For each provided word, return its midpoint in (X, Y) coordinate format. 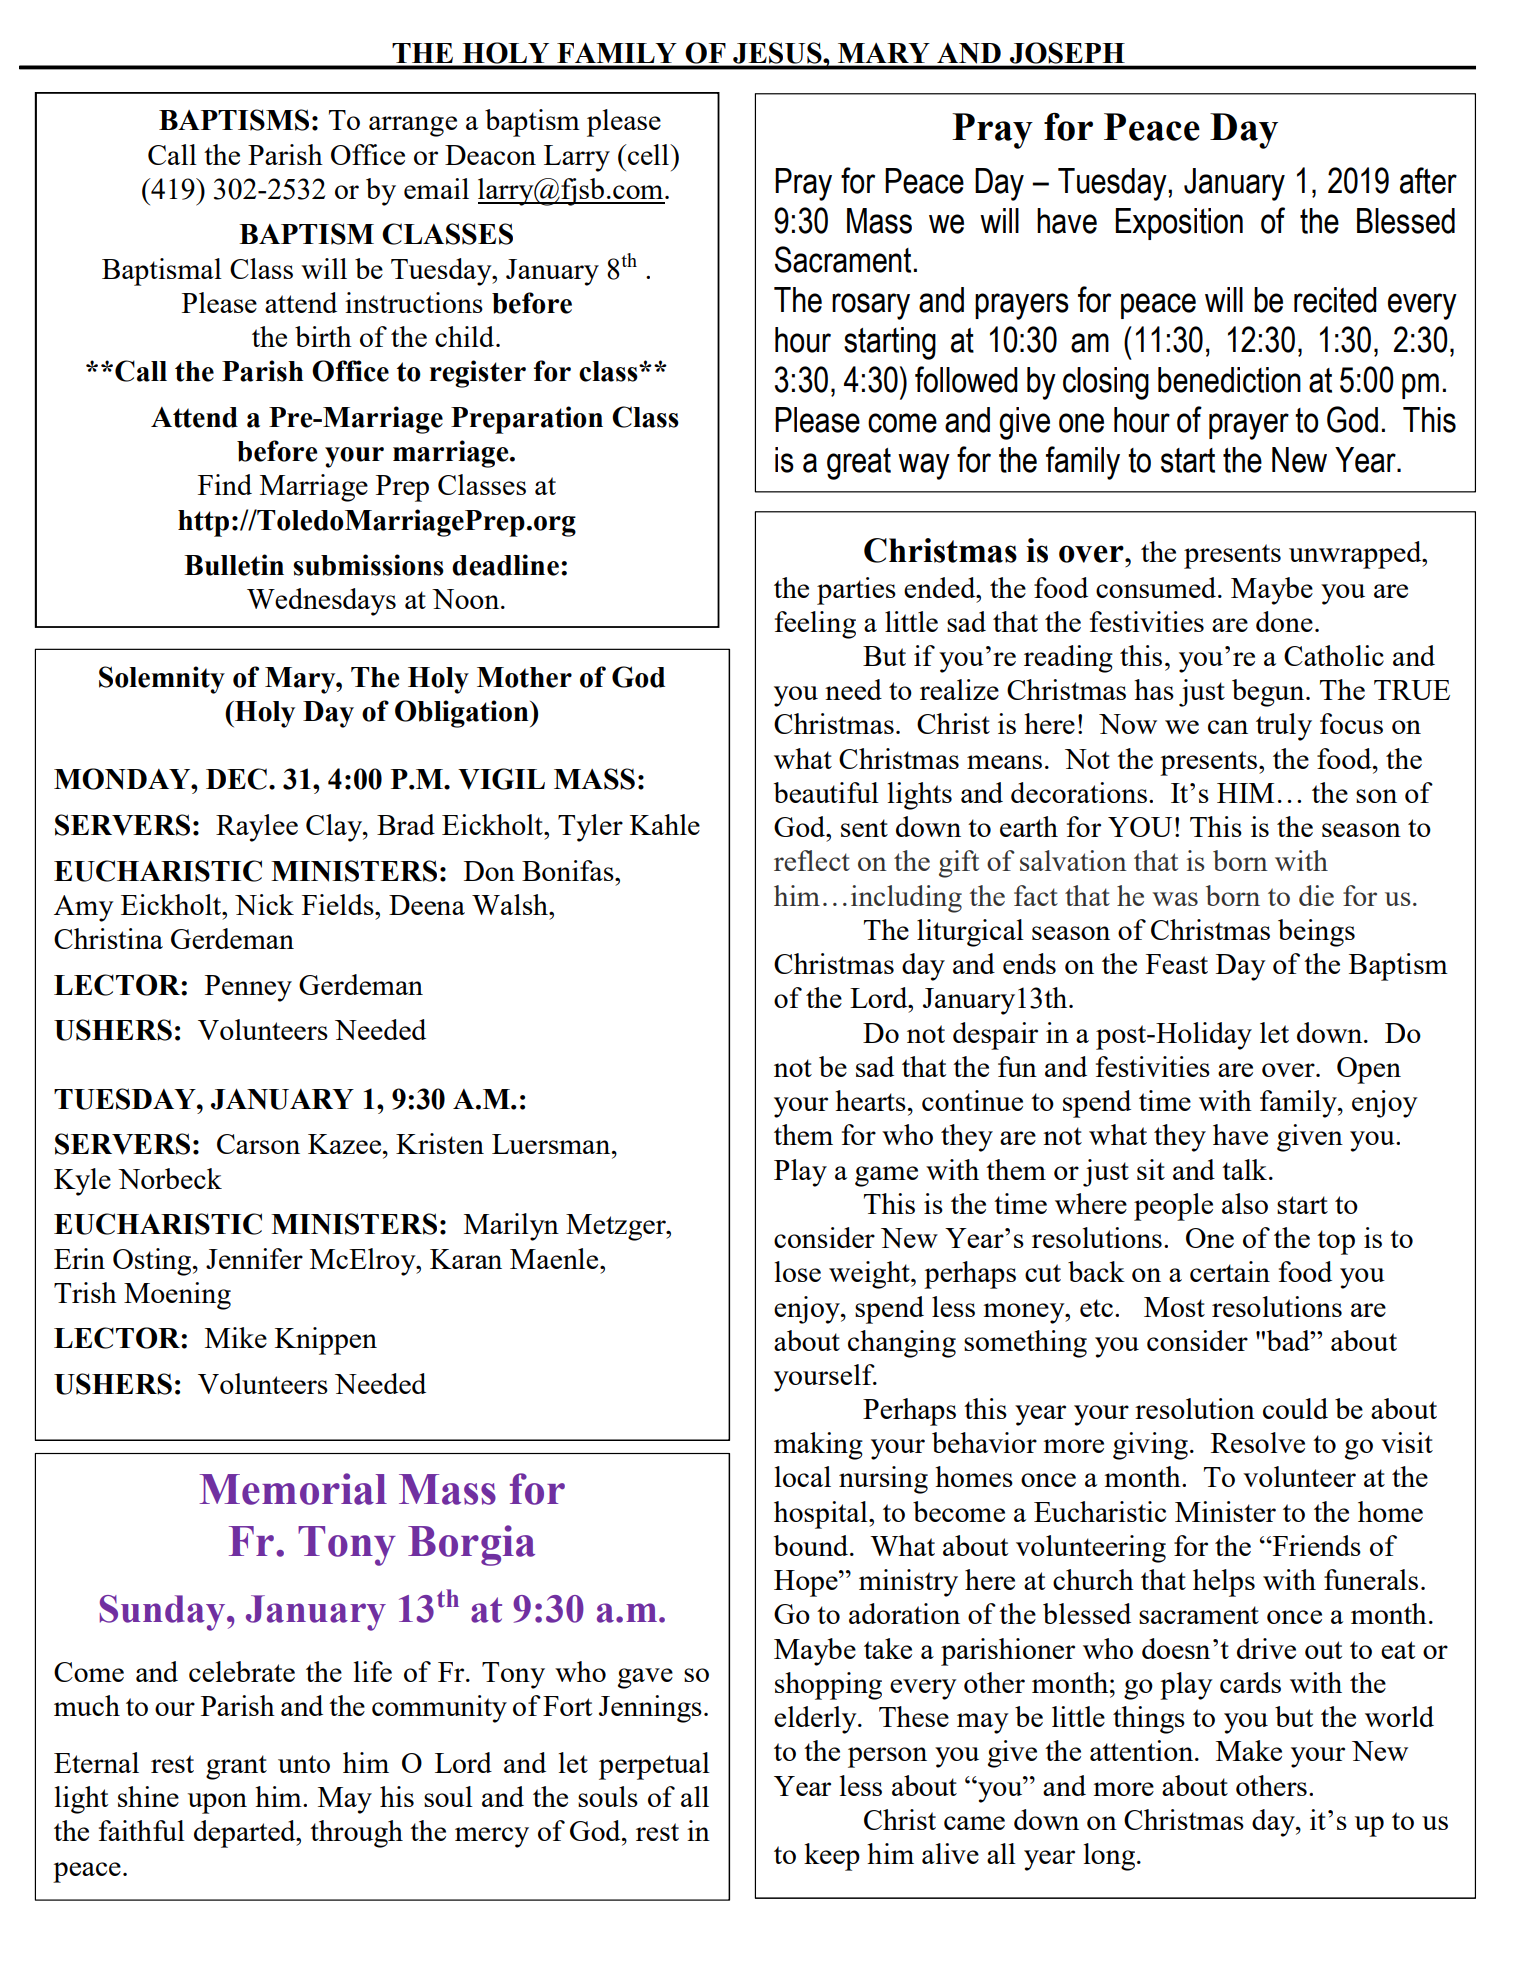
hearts (870, 1100)
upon (217, 1803)
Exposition (1179, 224)
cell (649, 154)
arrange (413, 126)
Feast (1177, 964)
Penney (248, 988)
